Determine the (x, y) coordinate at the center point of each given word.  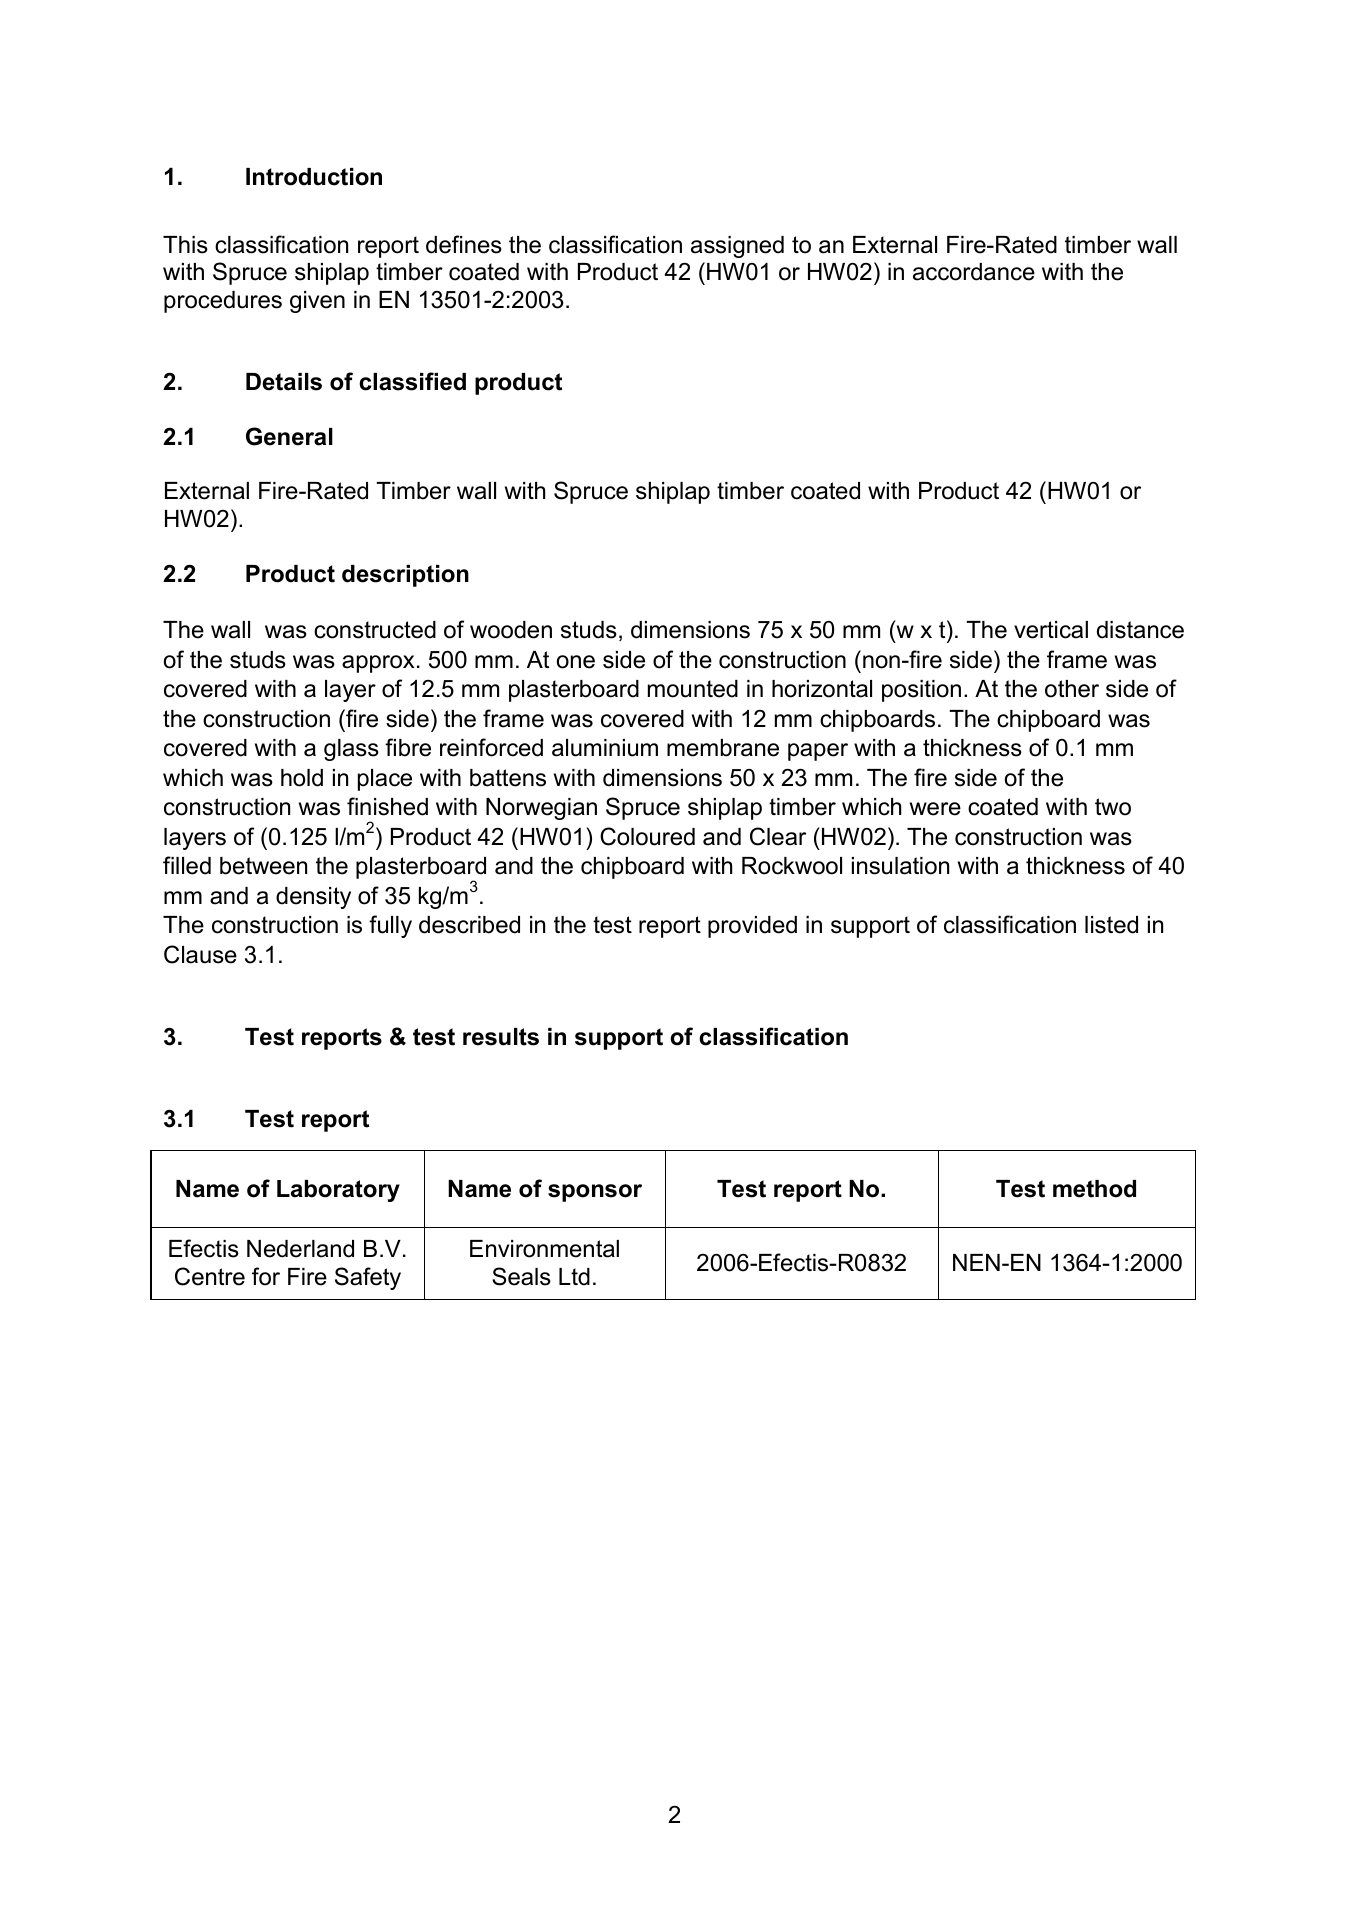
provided (752, 927)
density (313, 898)
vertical (1051, 630)
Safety (368, 1278)
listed (1111, 925)
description (405, 576)
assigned (737, 247)
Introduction (314, 177)
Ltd (574, 1277)
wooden (511, 630)
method (1094, 1189)
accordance (974, 272)
